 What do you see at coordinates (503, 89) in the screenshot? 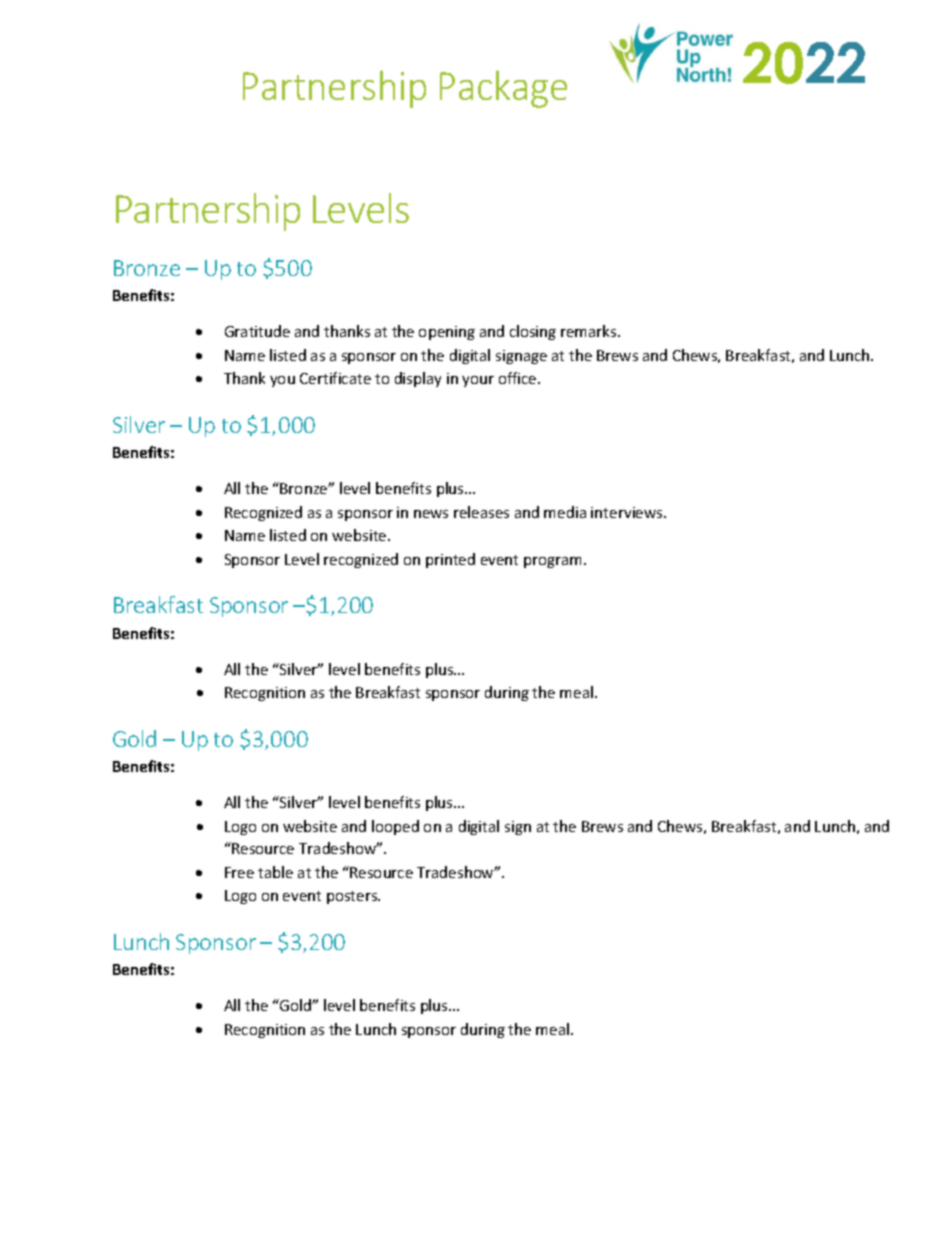
I see `Package` at bounding box center [503, 89].
